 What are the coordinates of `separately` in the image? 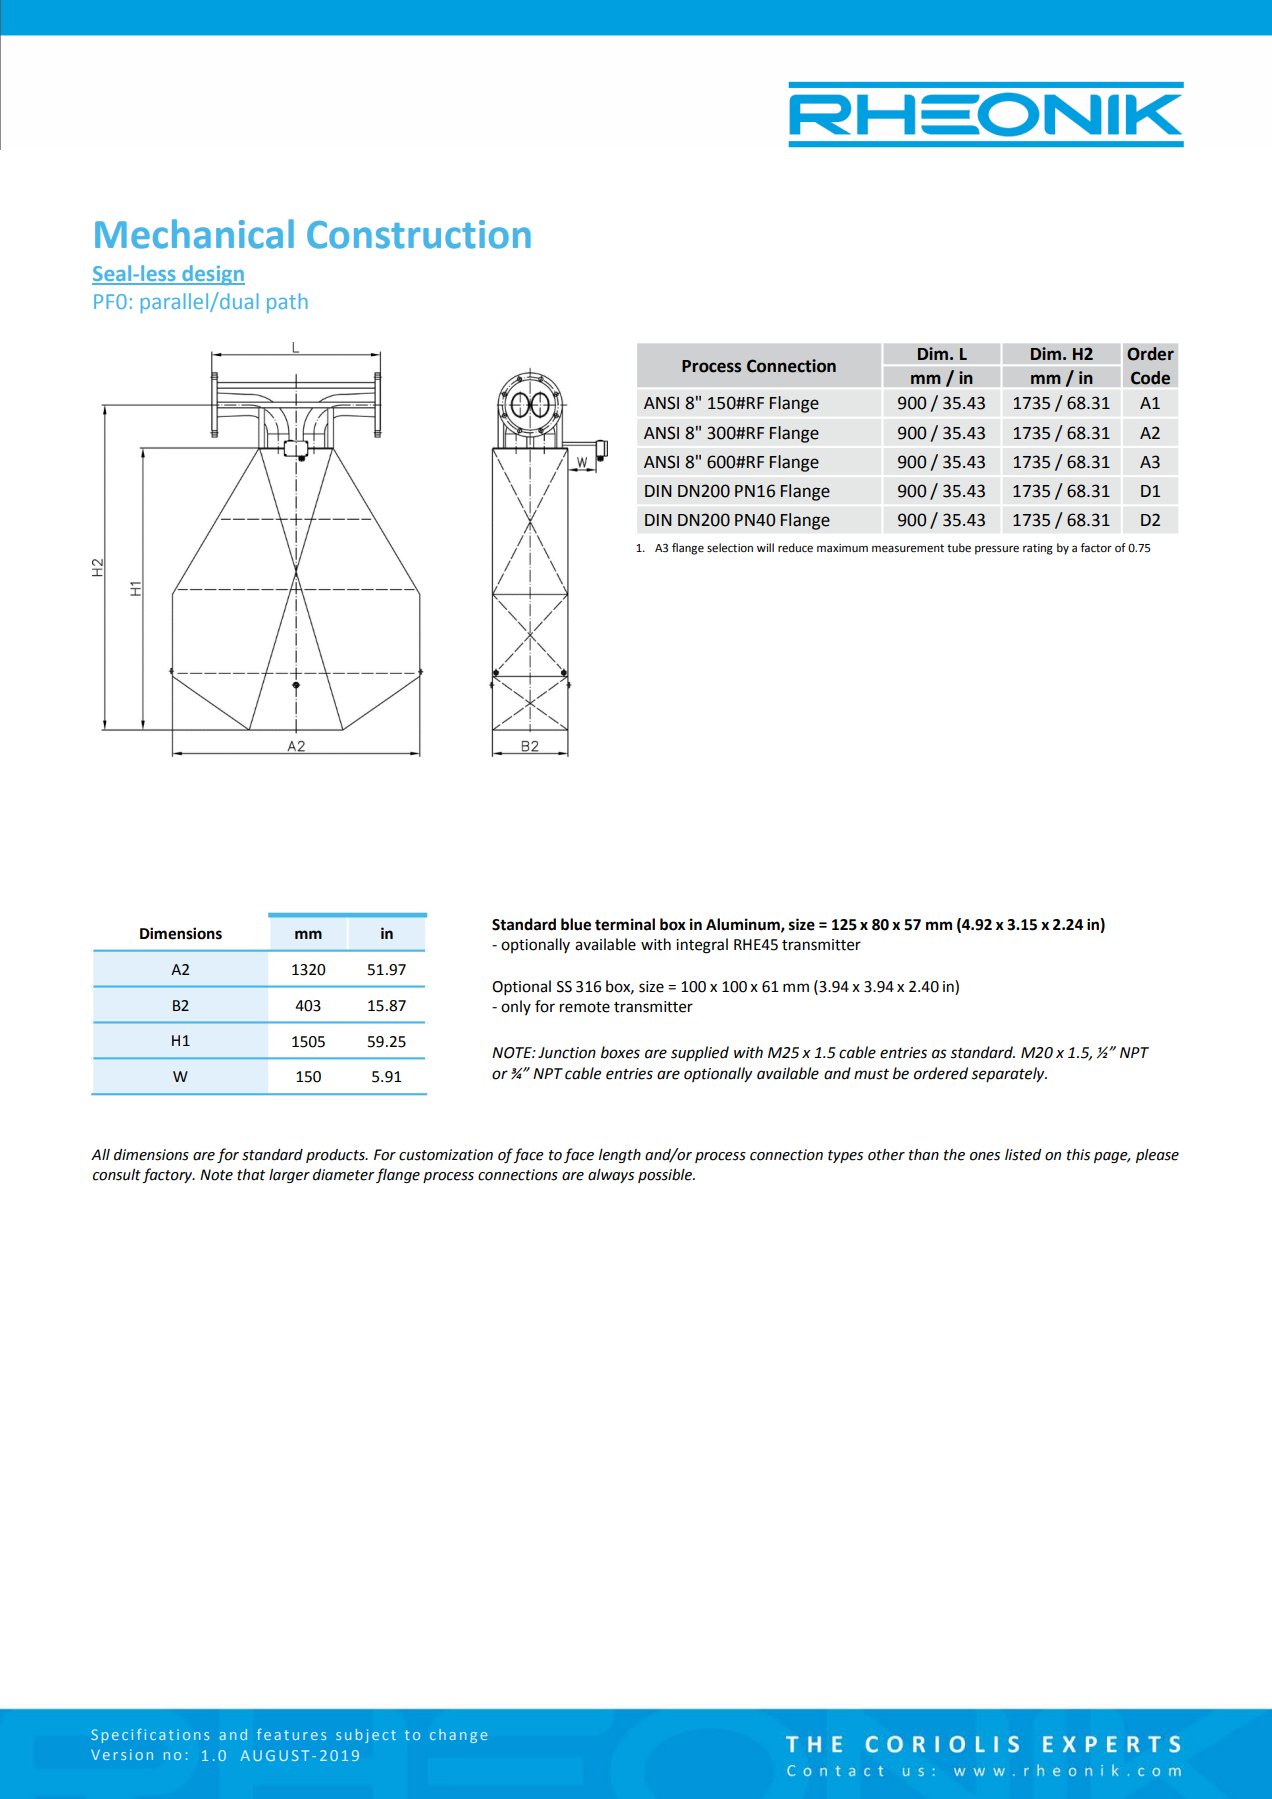 It's located at (1009, 1075).
